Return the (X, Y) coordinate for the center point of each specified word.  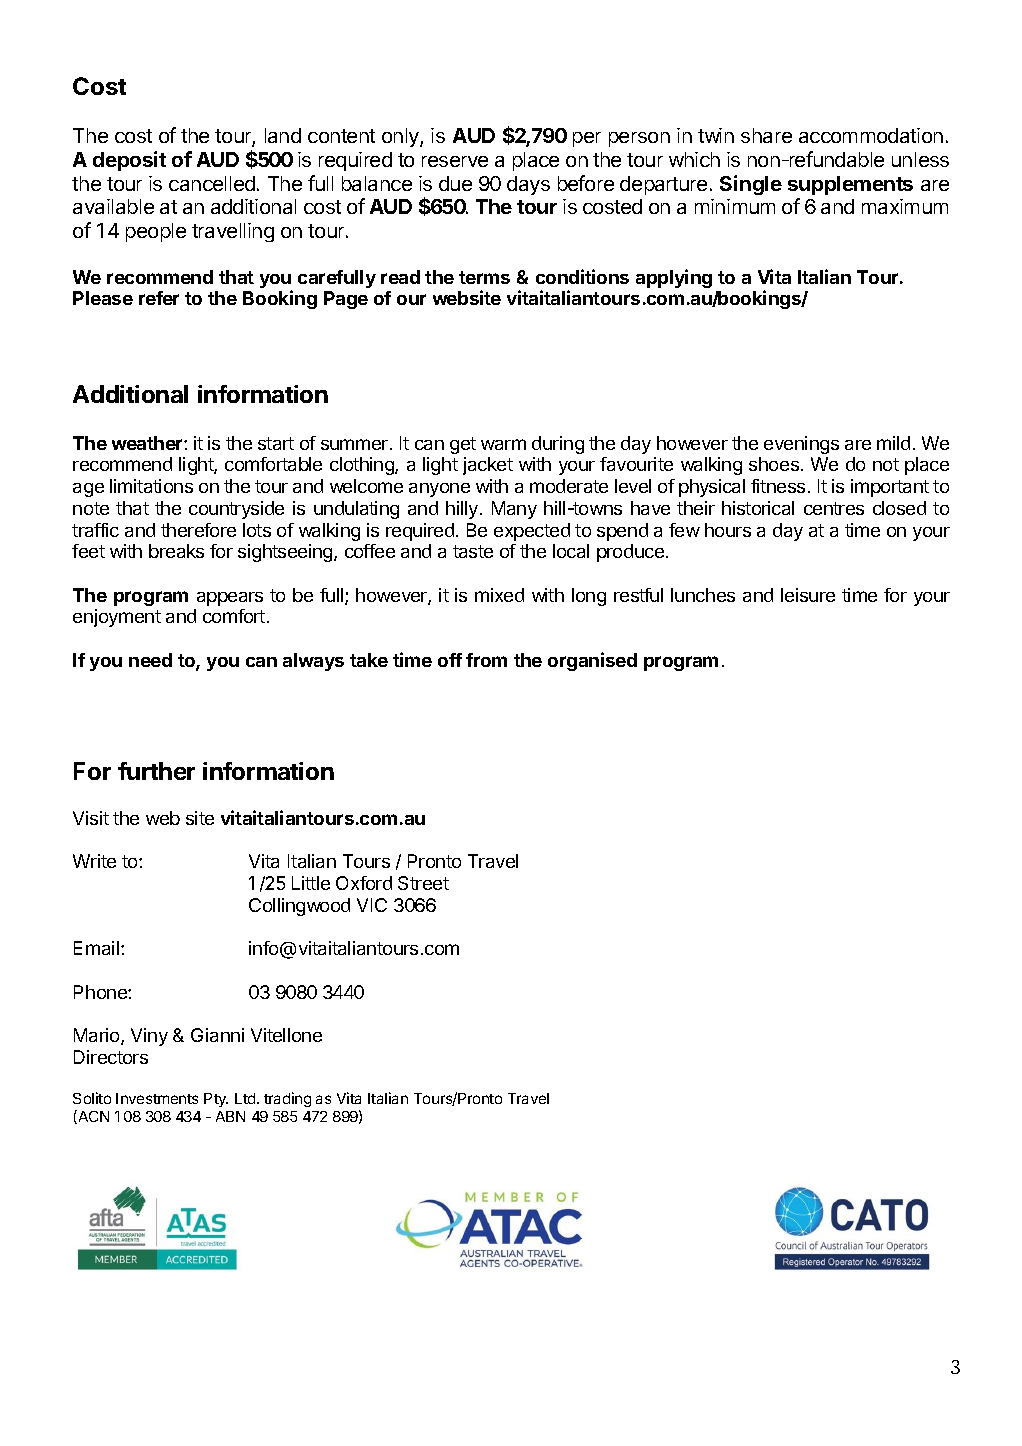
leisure (808, 595)
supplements (850, 185)
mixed (499, 595)
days (528, 185)
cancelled (212, 183)
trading (287, 1099)
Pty (216, 1100)
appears (230, 599)
